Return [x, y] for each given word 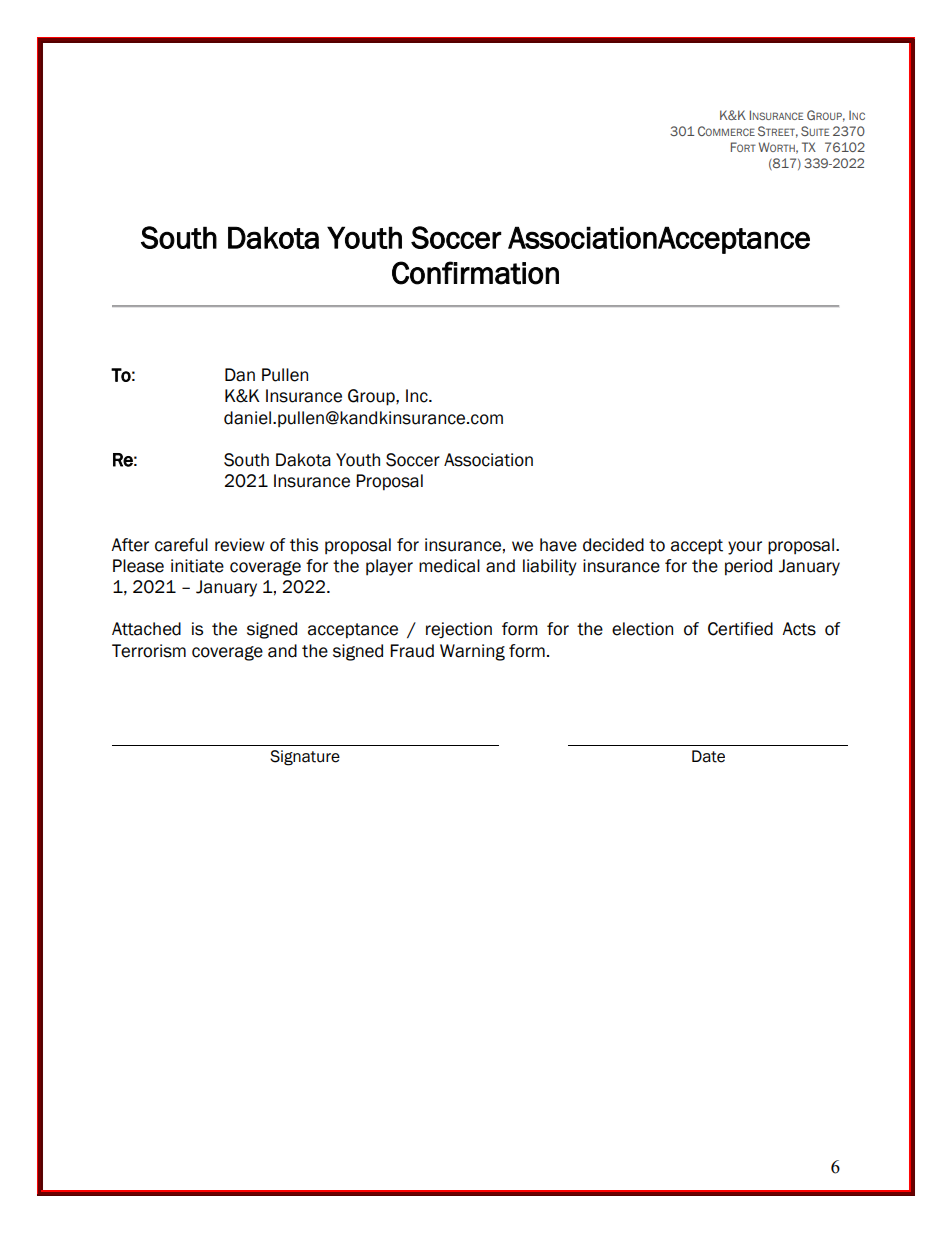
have [558, 545]
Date [708, 756]
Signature [305, 758]
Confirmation [475, 273]
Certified [740, 629]
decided [613, 545]
